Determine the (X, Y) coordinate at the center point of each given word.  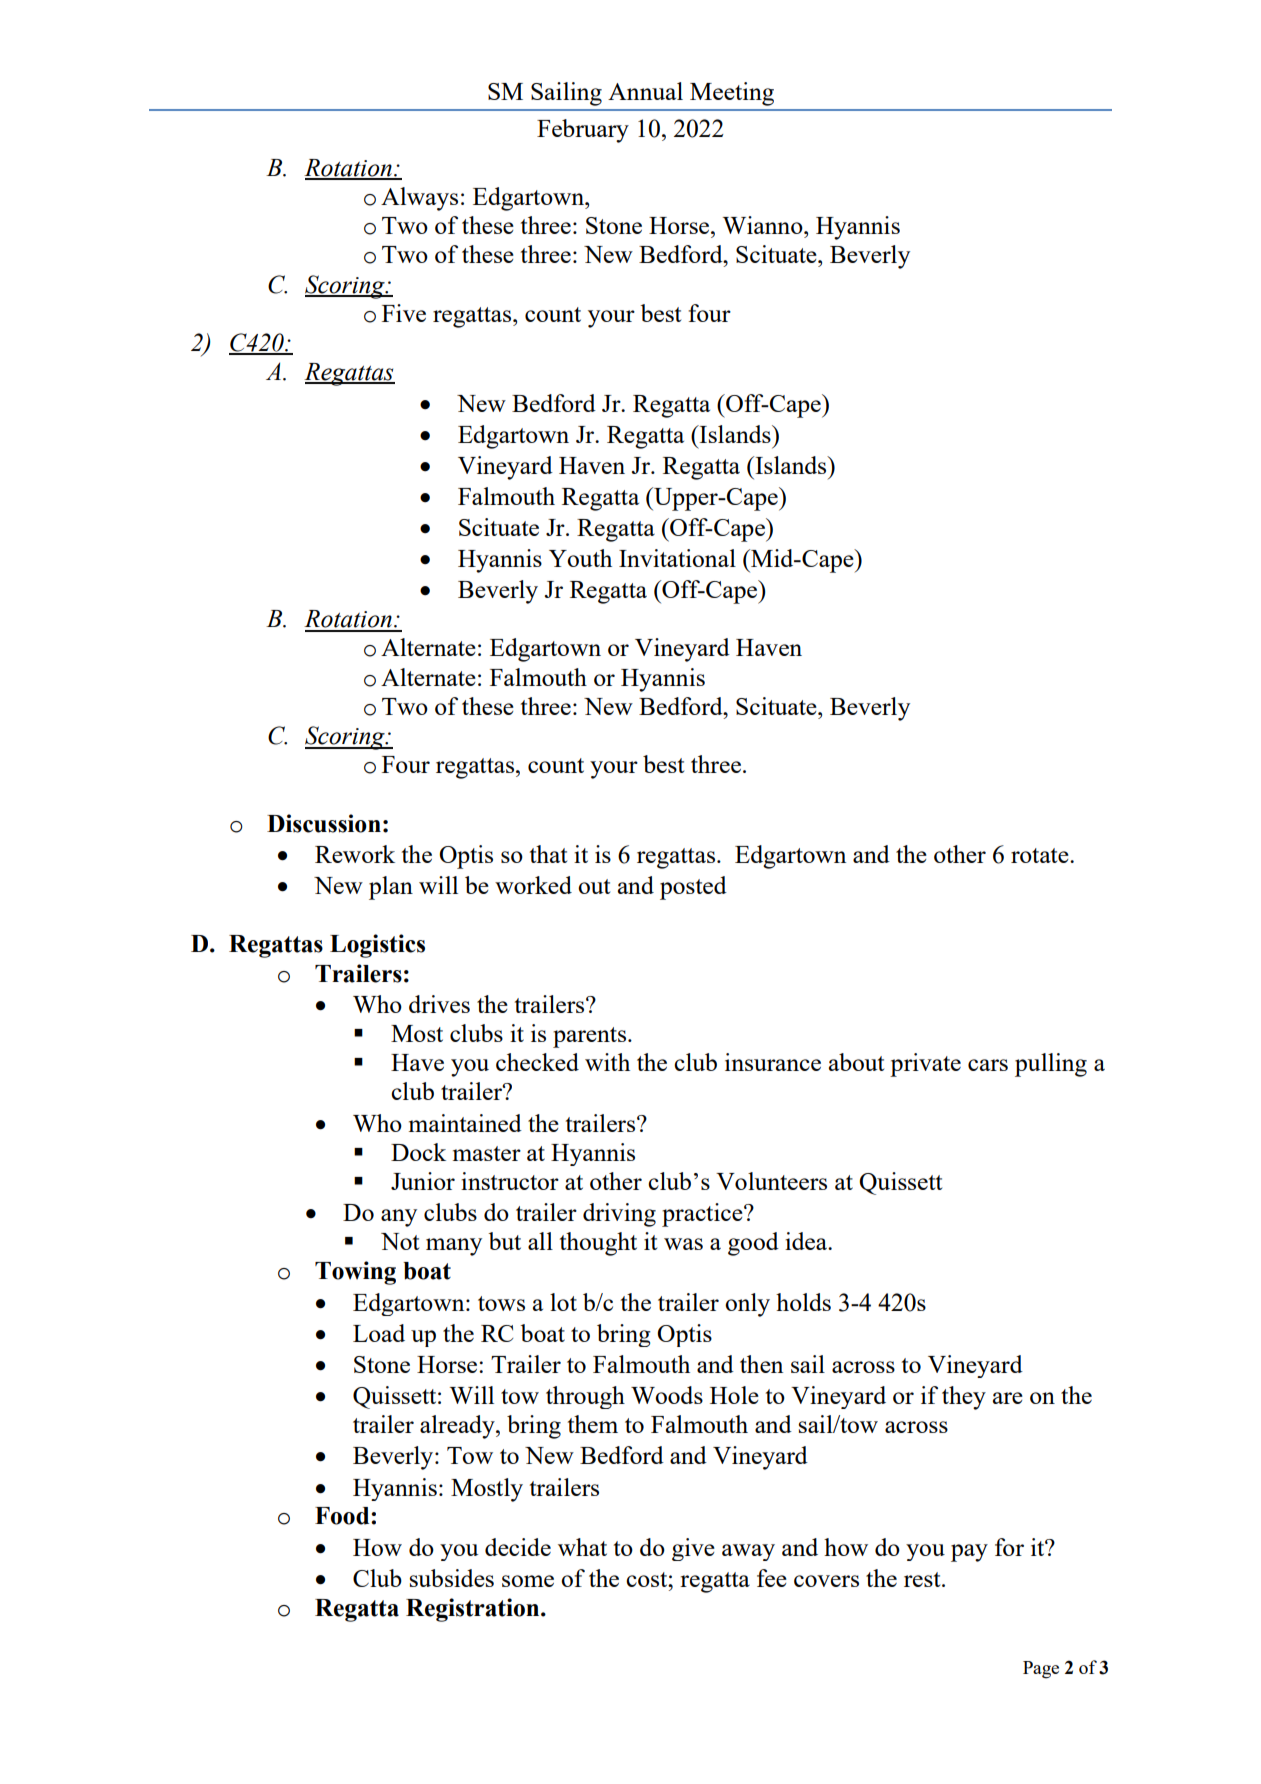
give (693, 1549)
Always (419, 199)
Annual (645, 91)
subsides (451, 1578)
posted (693, 888)
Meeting (732, 94)
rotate (1041, 855)
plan (391, 888)
